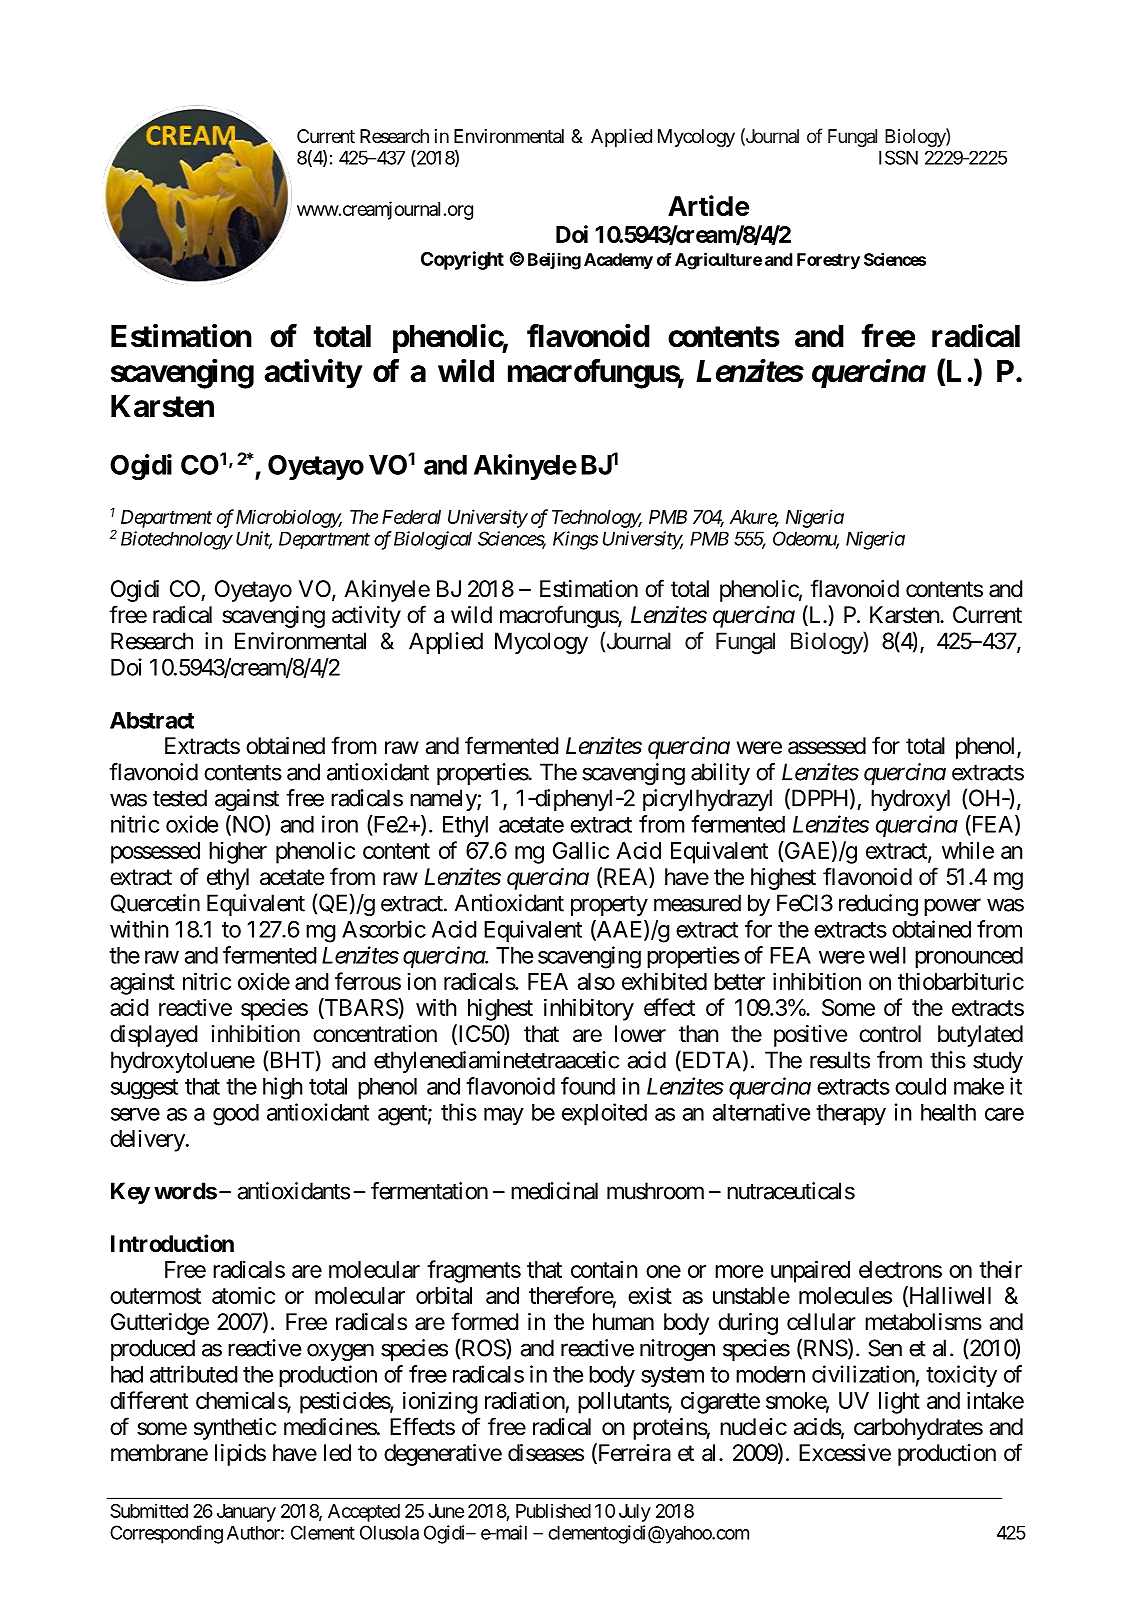 The image size is (1131, 1599). Describe the element at coordinates (609, 906) in the document. I see `property` at that location.
